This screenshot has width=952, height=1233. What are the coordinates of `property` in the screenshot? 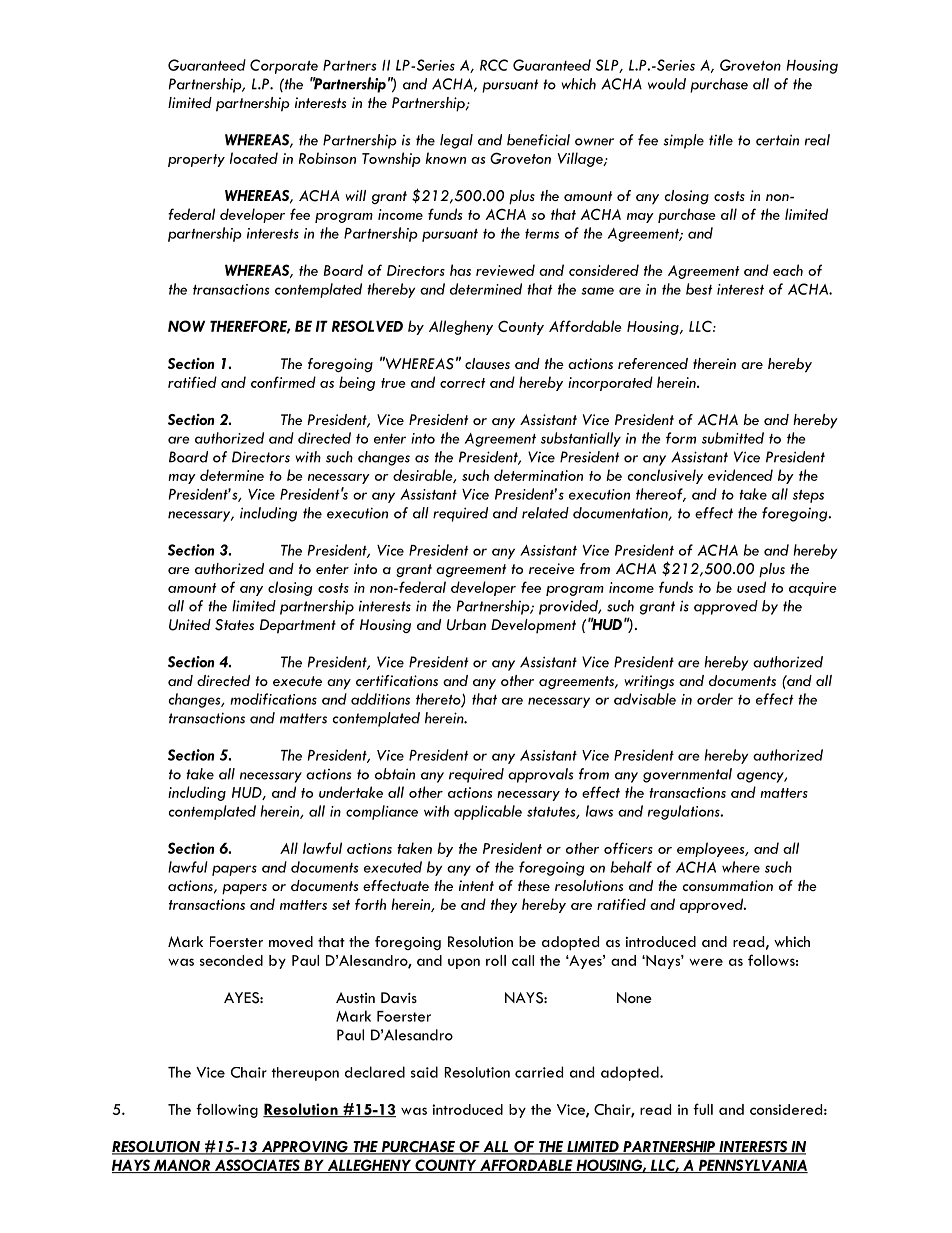 It's located at (196, 160).
